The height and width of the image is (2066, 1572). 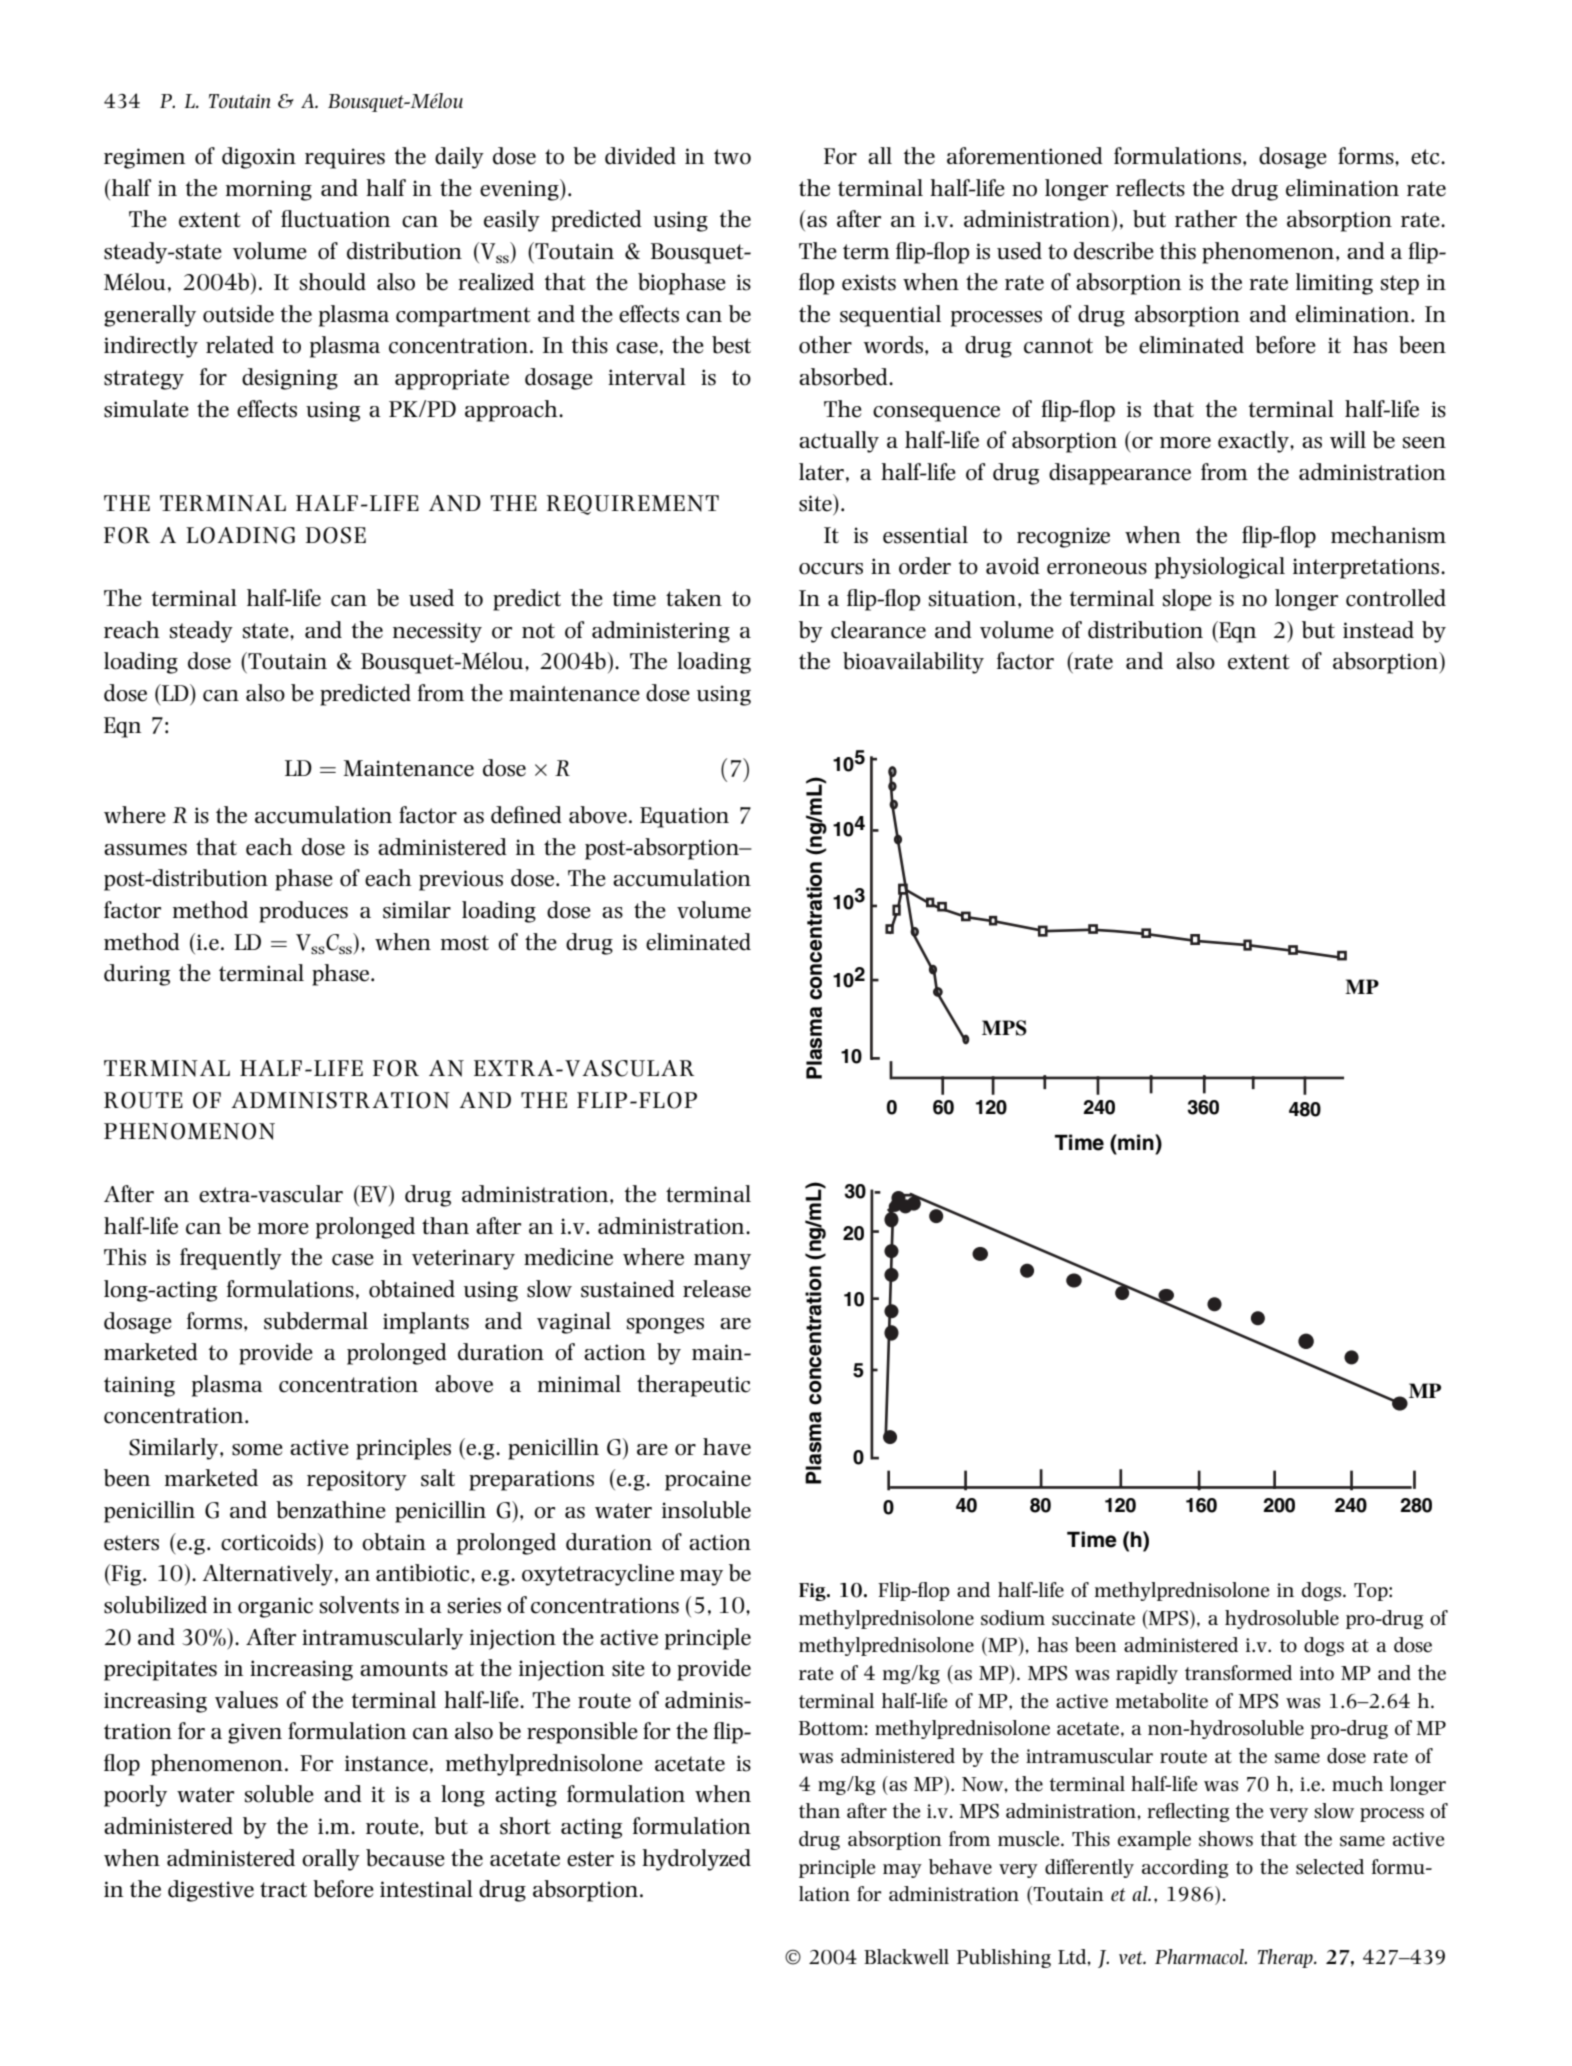 What do you see at coordinates (269, 190) in the image?
I see `morning` at bounding box center [269, 190].
